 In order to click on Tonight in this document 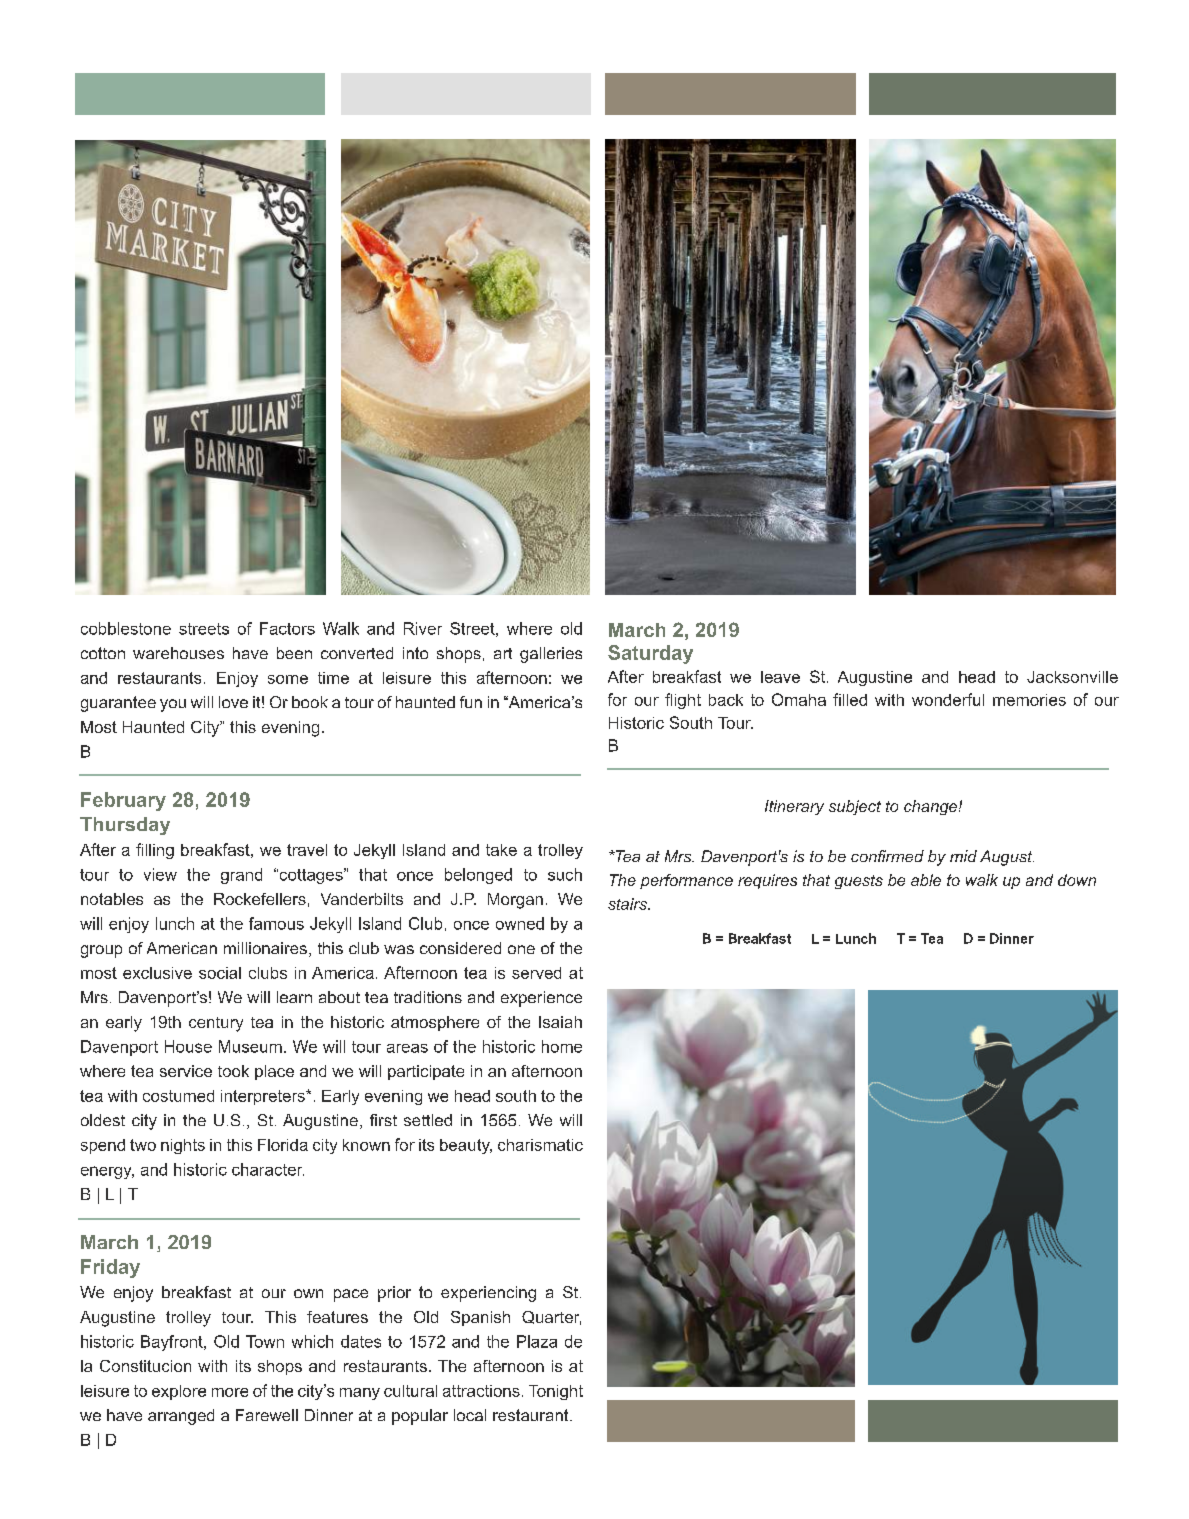, I will do `click(556, 1392)`.
